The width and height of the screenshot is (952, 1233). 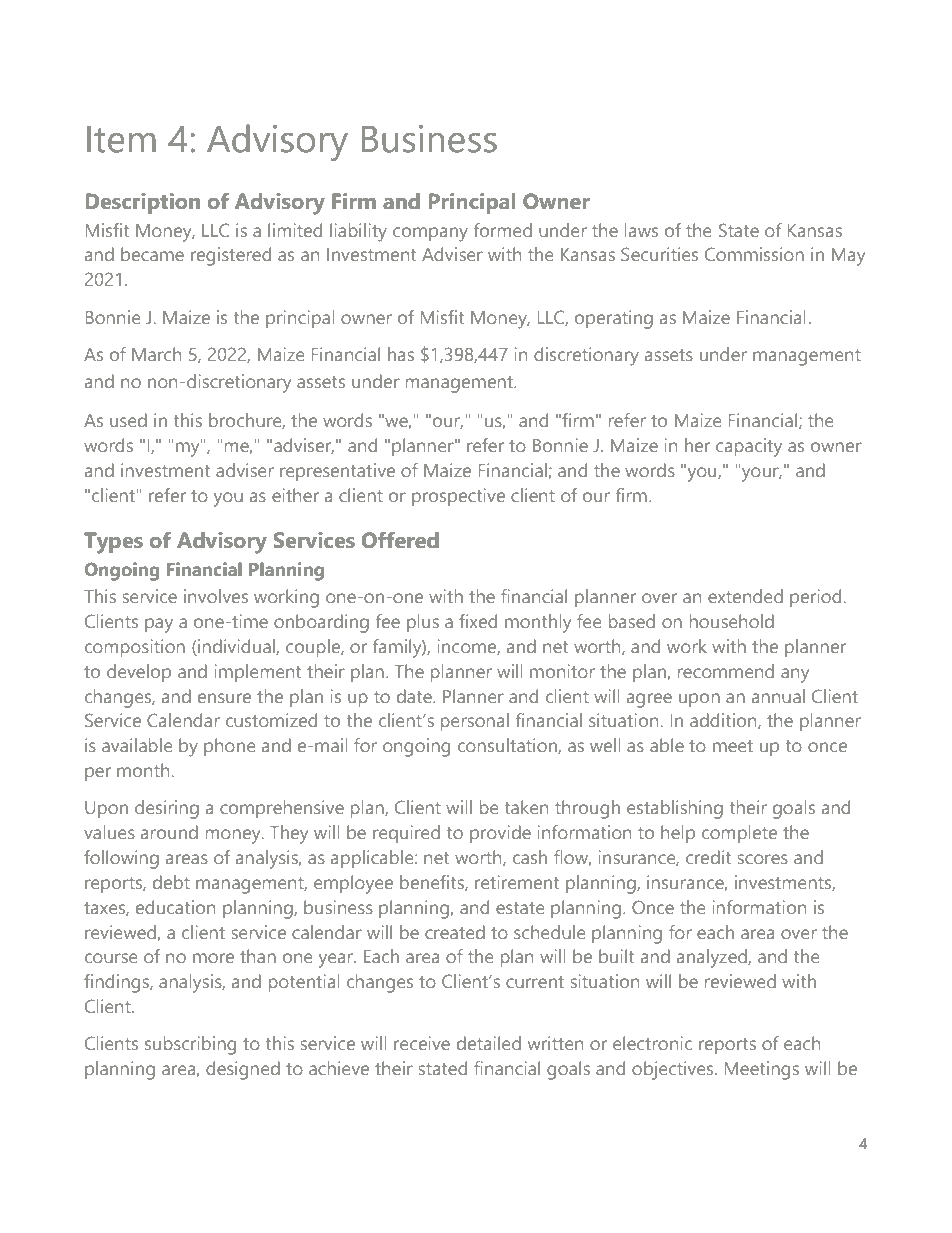 What do you see at coordinates (478, 621) in the screenshot?
I see `fixed` at bounding box center [478, 621].
